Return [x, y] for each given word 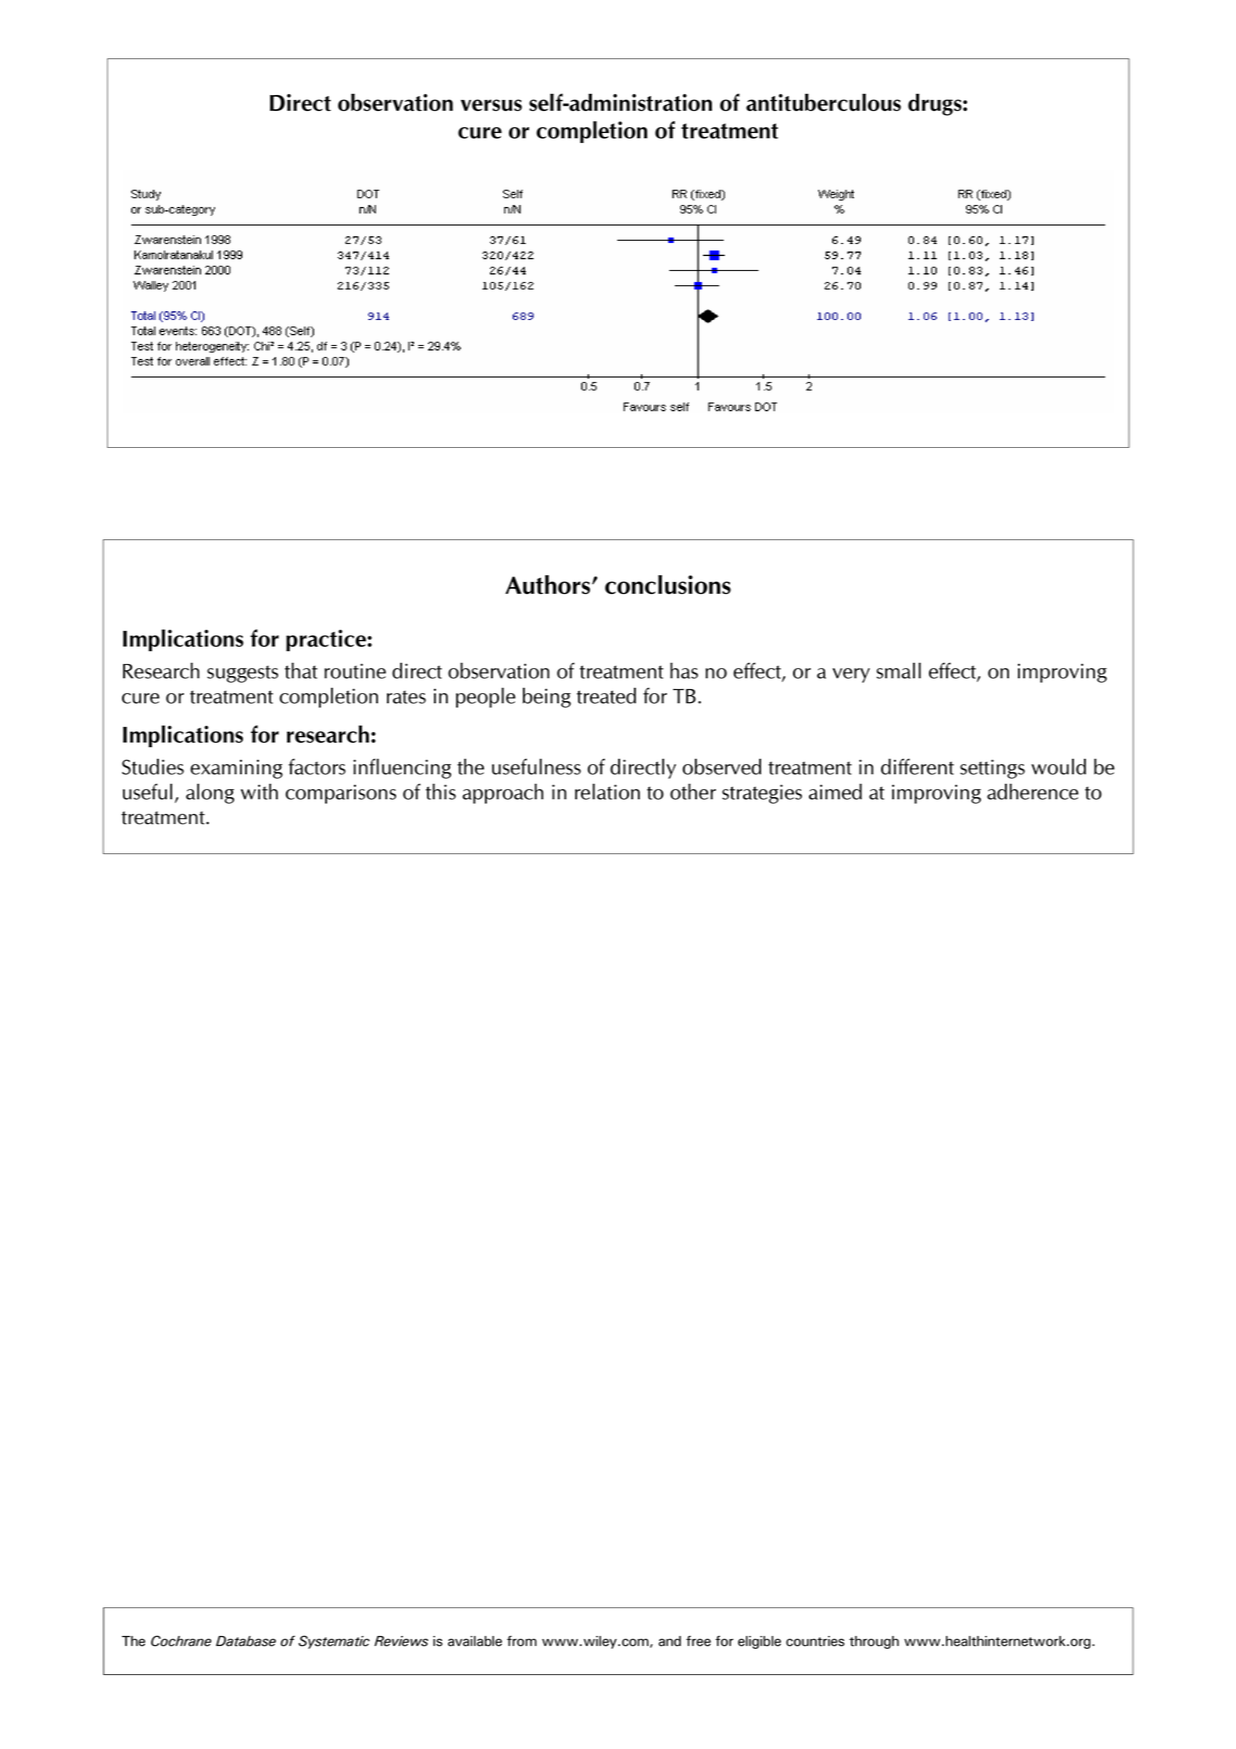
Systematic [334, 1642]
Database [246, 1641]
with [259, 791]
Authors [549, 584]
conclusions [668, 584]
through [874, 1642]
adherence [1033, 791]
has [684, 670]
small [899, 670]
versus [491, 105]
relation [607, 791]
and [670, 1641]
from [522, 1641]
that [301, 670]
